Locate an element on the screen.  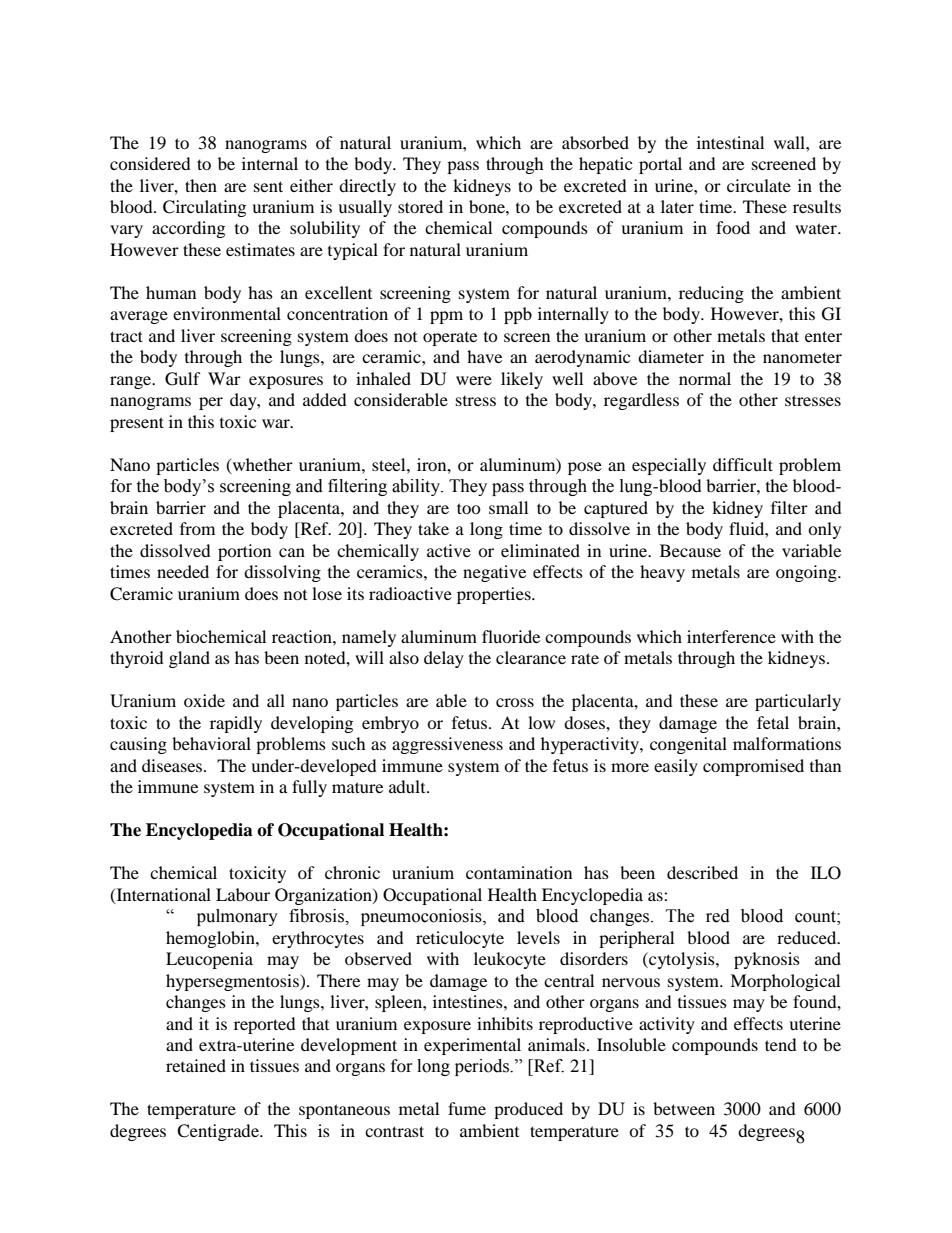
circulate is located at coordinates (759, 185).
